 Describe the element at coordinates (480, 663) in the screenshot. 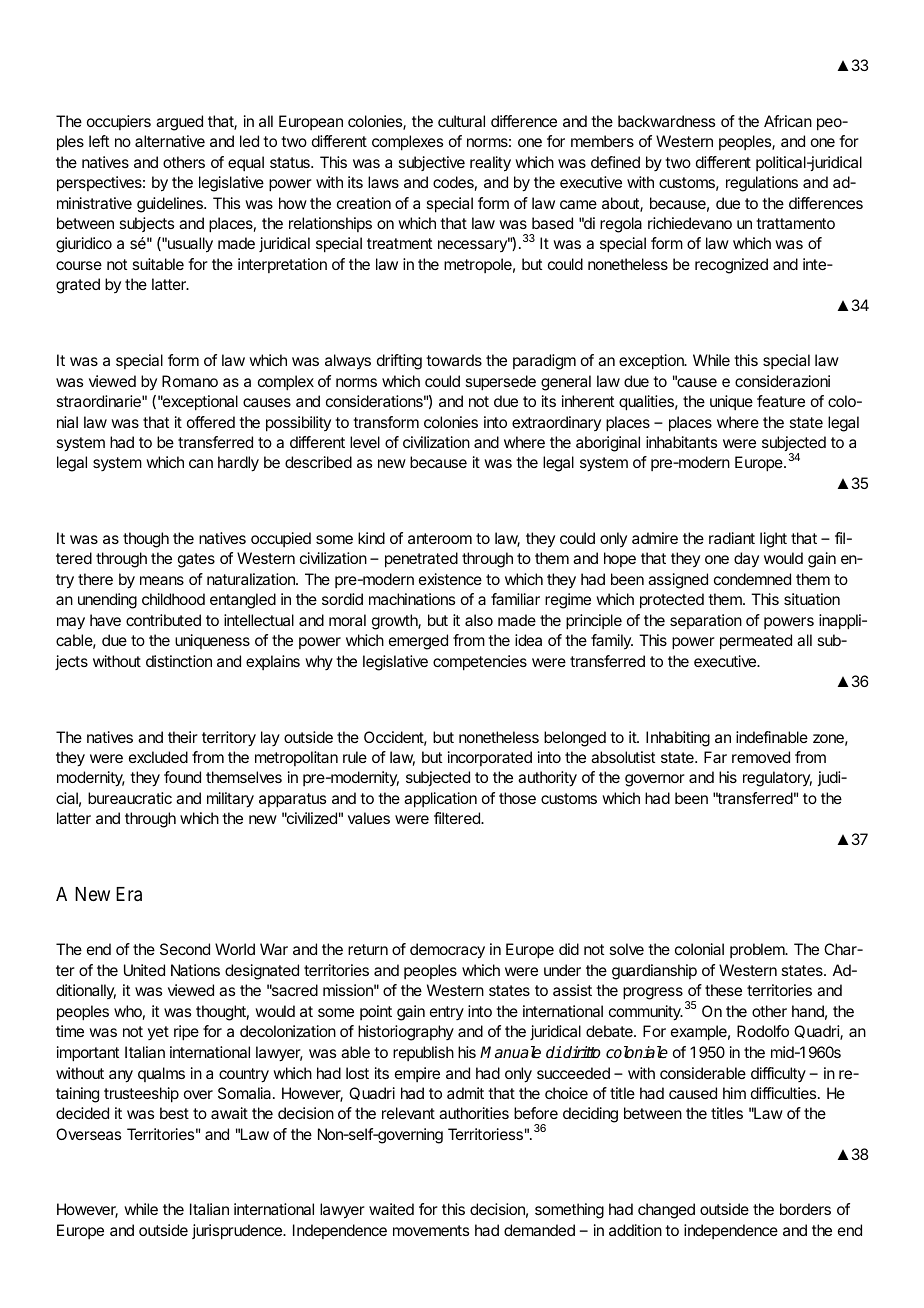

I see `competencies` at that location.
